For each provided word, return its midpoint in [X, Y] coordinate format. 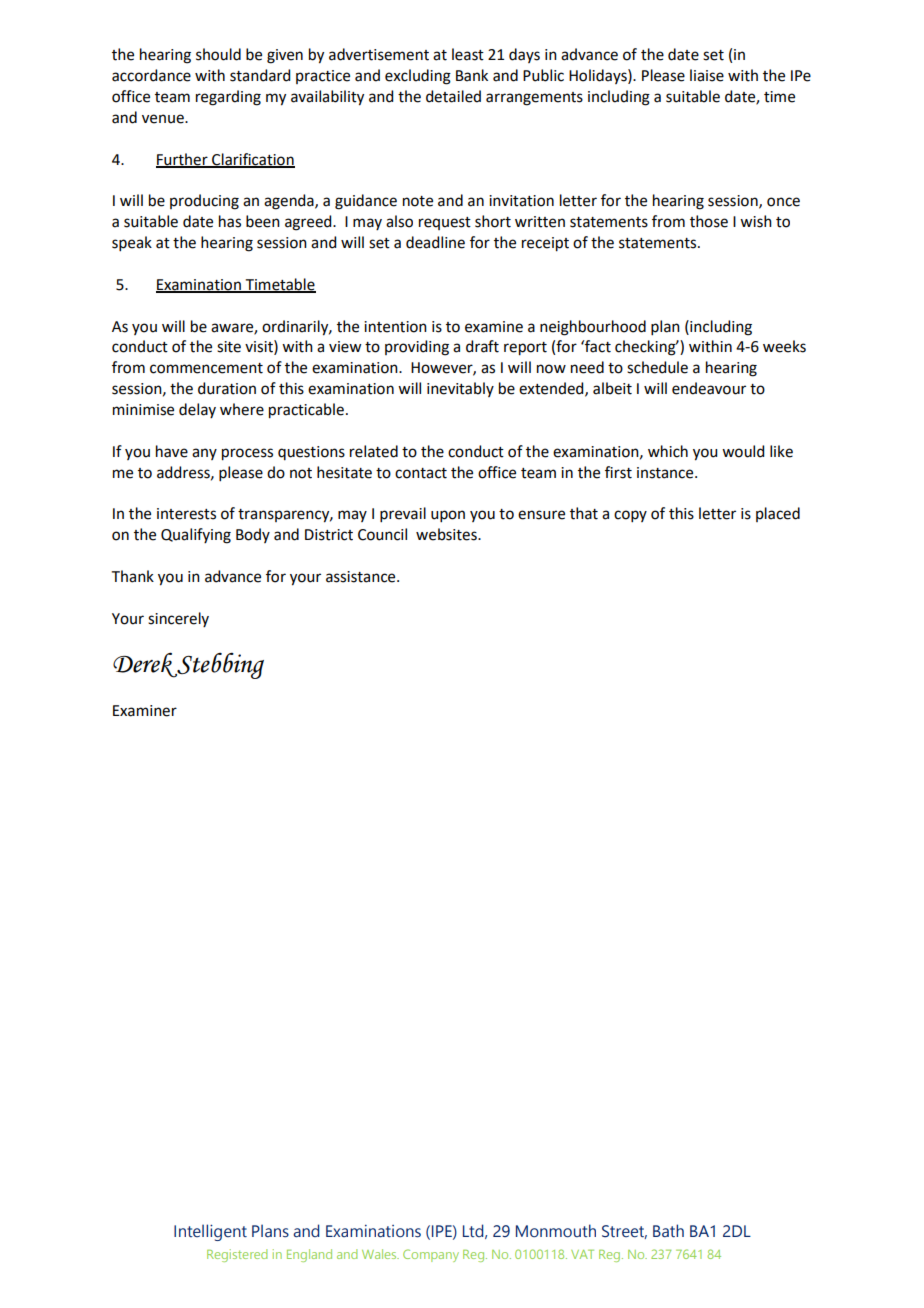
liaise [707, 75]
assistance [362, 577]
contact [421, 473]
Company [431, 1255]
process [247, 454]
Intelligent [210, 1232]
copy [630, 516]
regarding [228, 98]
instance [666, 473]
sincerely [178, 619]
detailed [453, 96]
